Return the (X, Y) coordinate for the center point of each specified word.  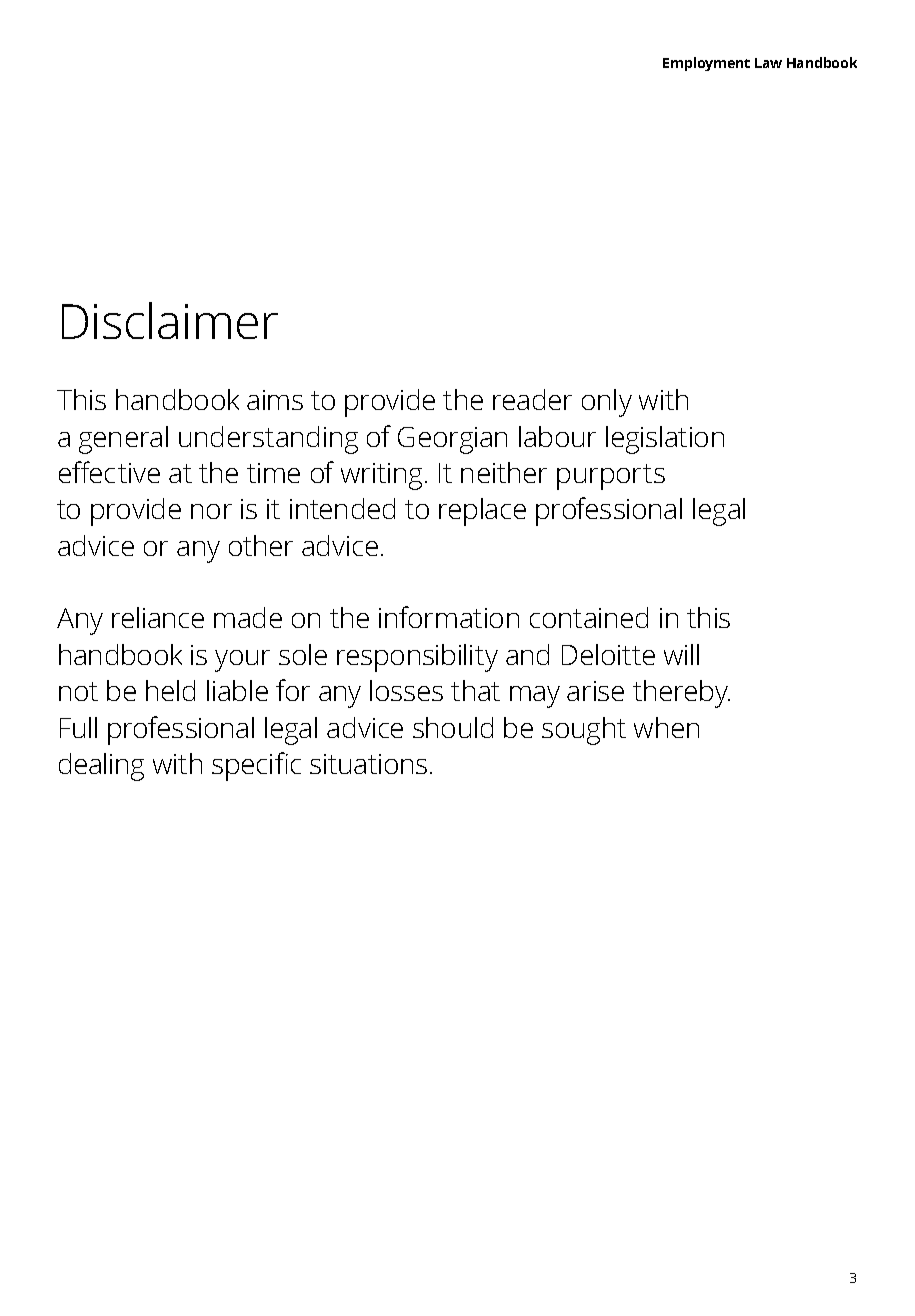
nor (211, 511)
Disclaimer (170, 320)
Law (768, 63)
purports (611, 477)
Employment (706, 64)
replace (482, 512)
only (607, 403)
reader (532, 399)
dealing (101, 767)
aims (275, 400)
